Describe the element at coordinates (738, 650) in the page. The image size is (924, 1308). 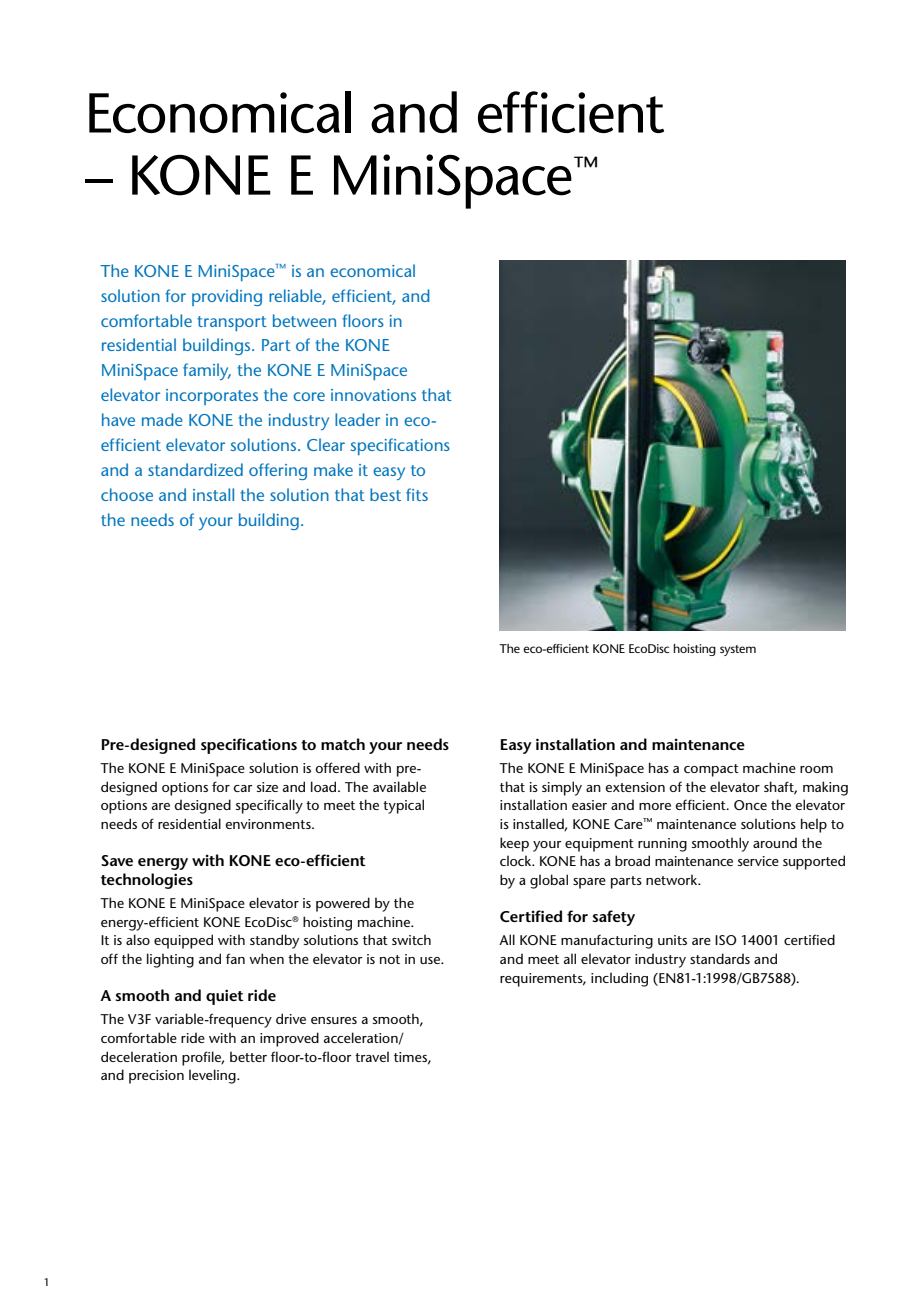
I see `system` at that location.
